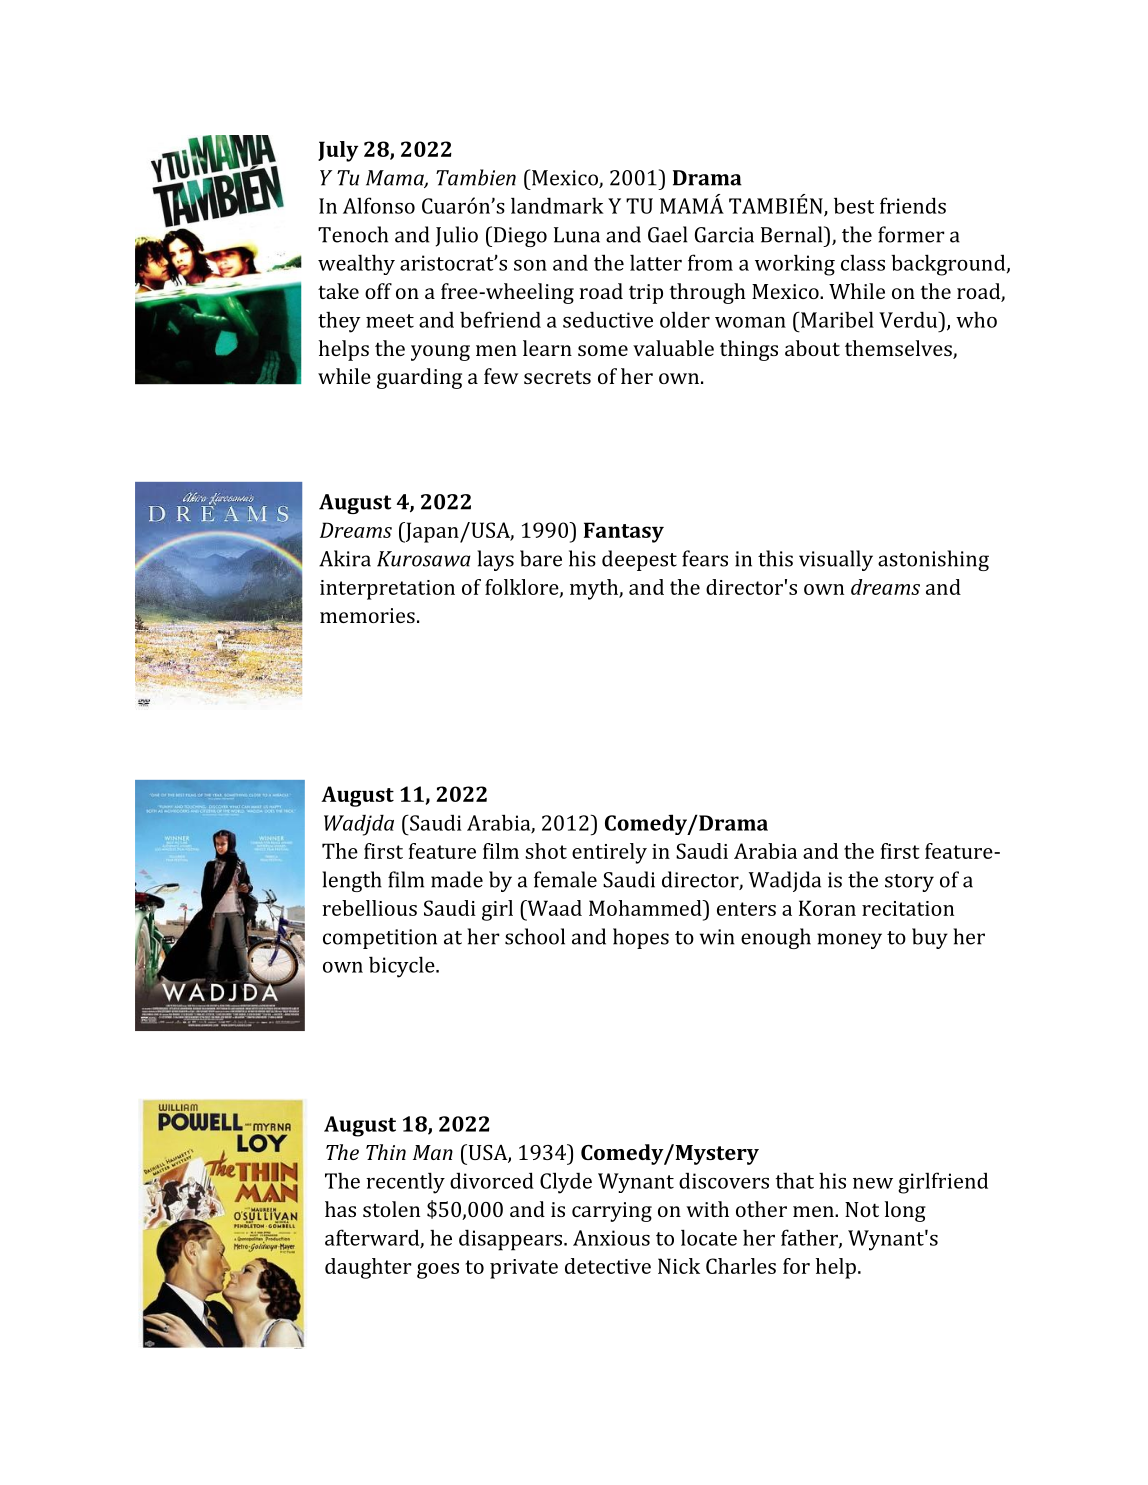  What do you see at coordinates (639, 560) in the document?
I see `deepest` at bounding box center [639, 560].
